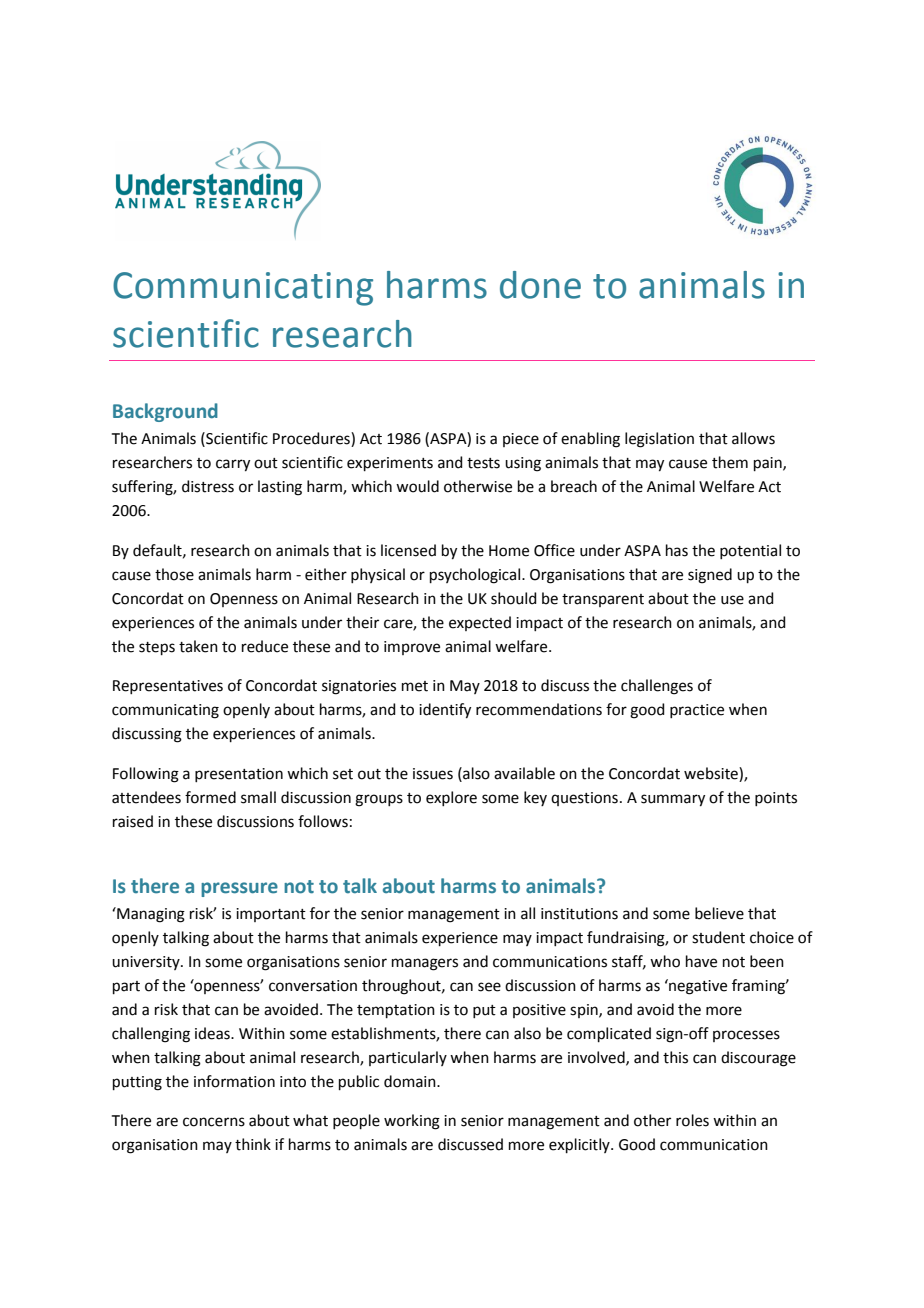 This page has width=924, height=1308. I want to click on psychological, so click(476, 576).
